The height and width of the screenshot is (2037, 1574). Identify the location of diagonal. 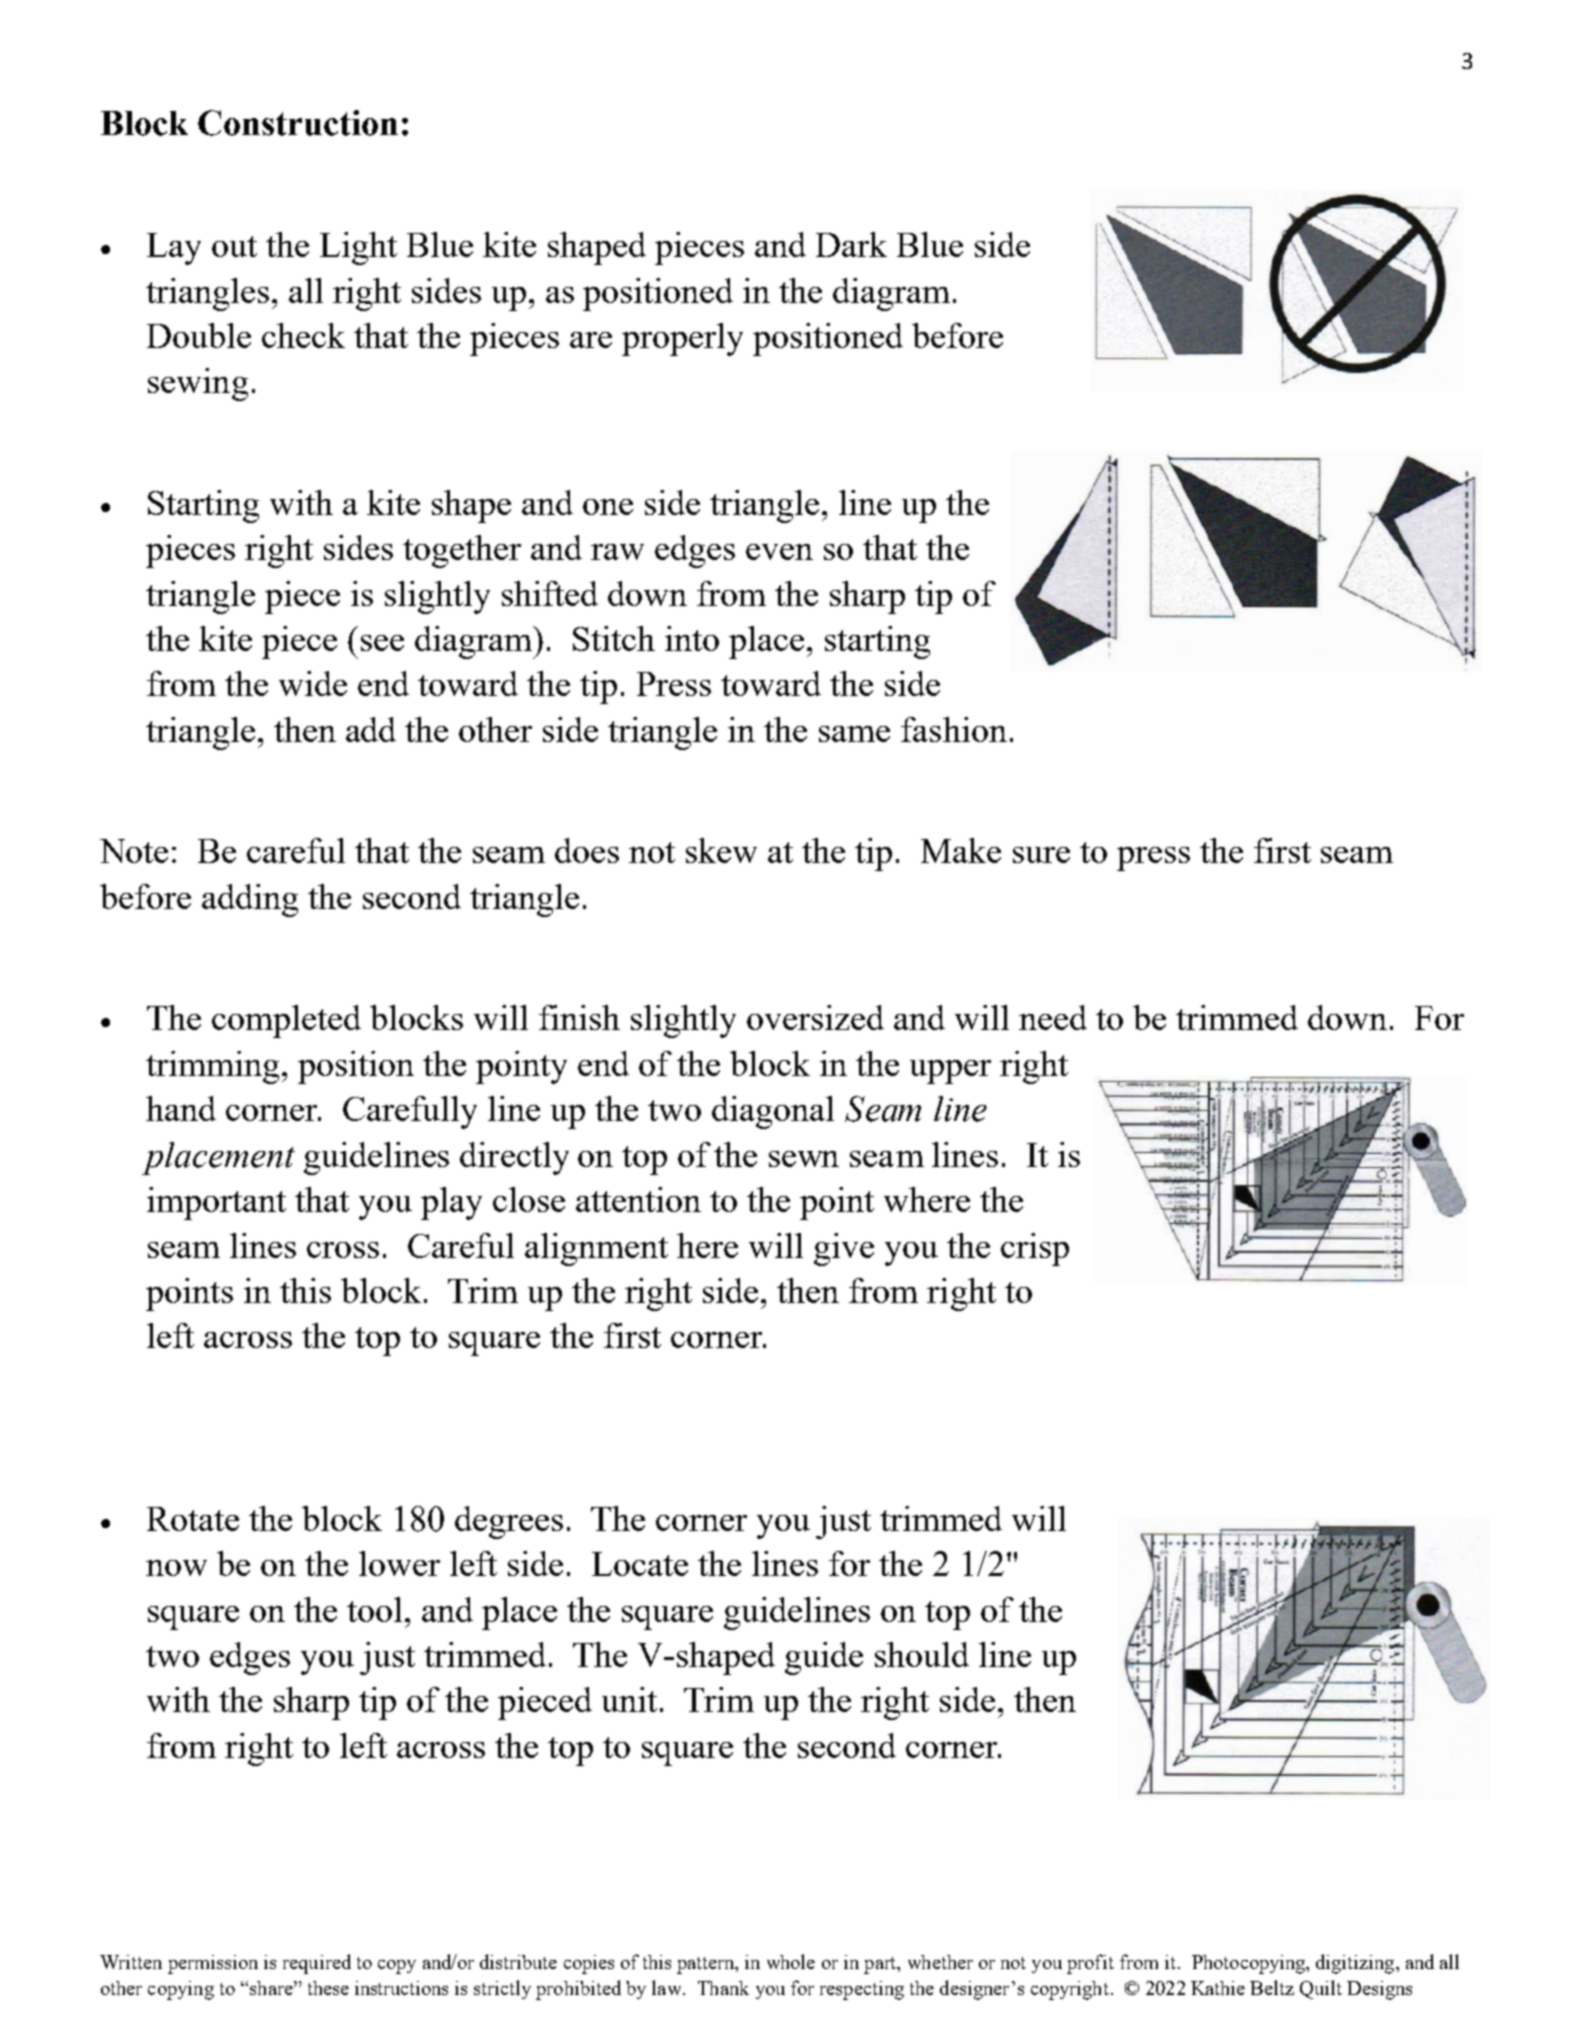
(773, 1112).
